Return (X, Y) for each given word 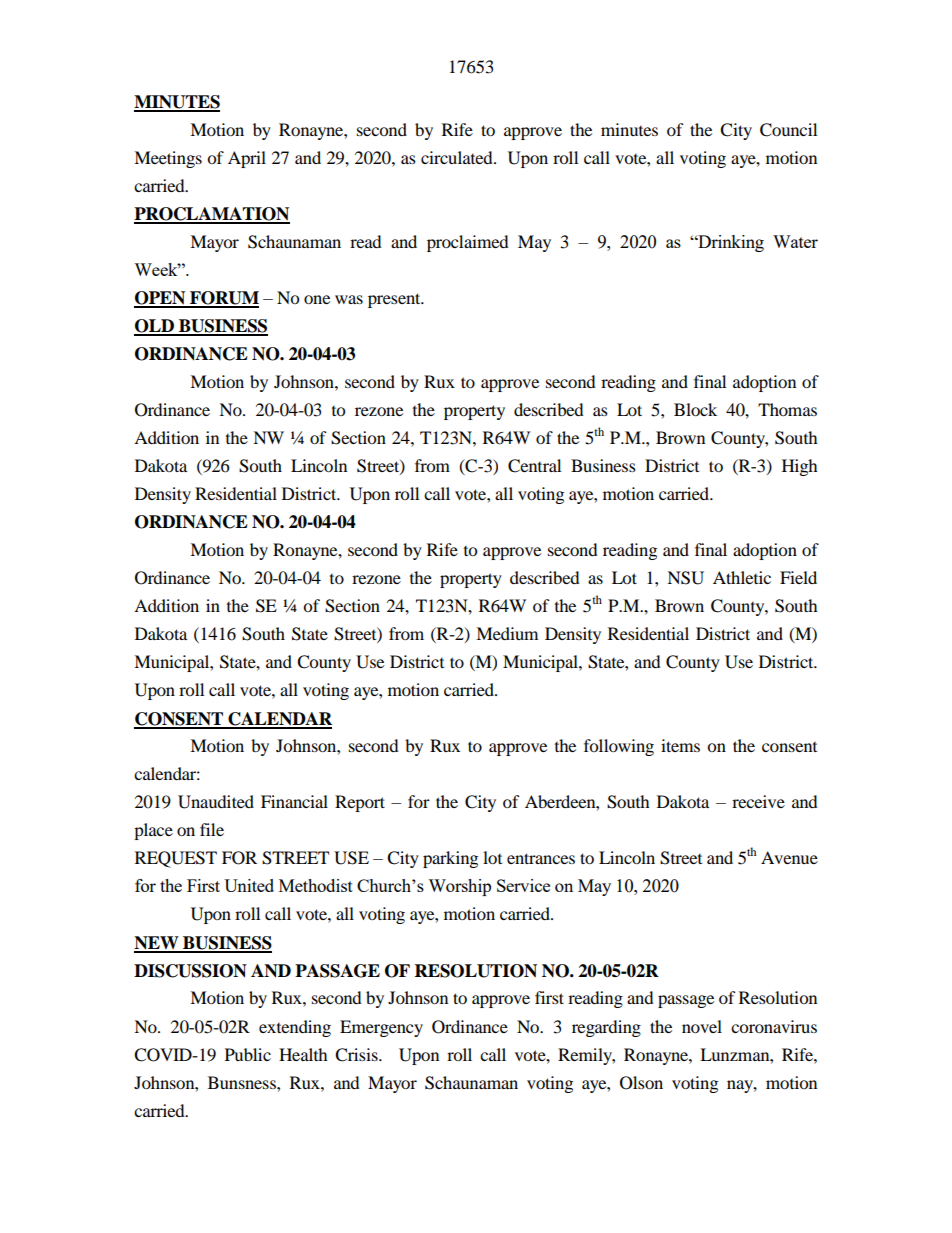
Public (248, 1054)
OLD (155, 327)
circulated (458, 157)
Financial (294, 801)
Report (360, 803)
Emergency (381, 1028)
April (247, 159)
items (680, 745)
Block (695, 409)
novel (702, 1026)
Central (534, 466)
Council (788, 130)
